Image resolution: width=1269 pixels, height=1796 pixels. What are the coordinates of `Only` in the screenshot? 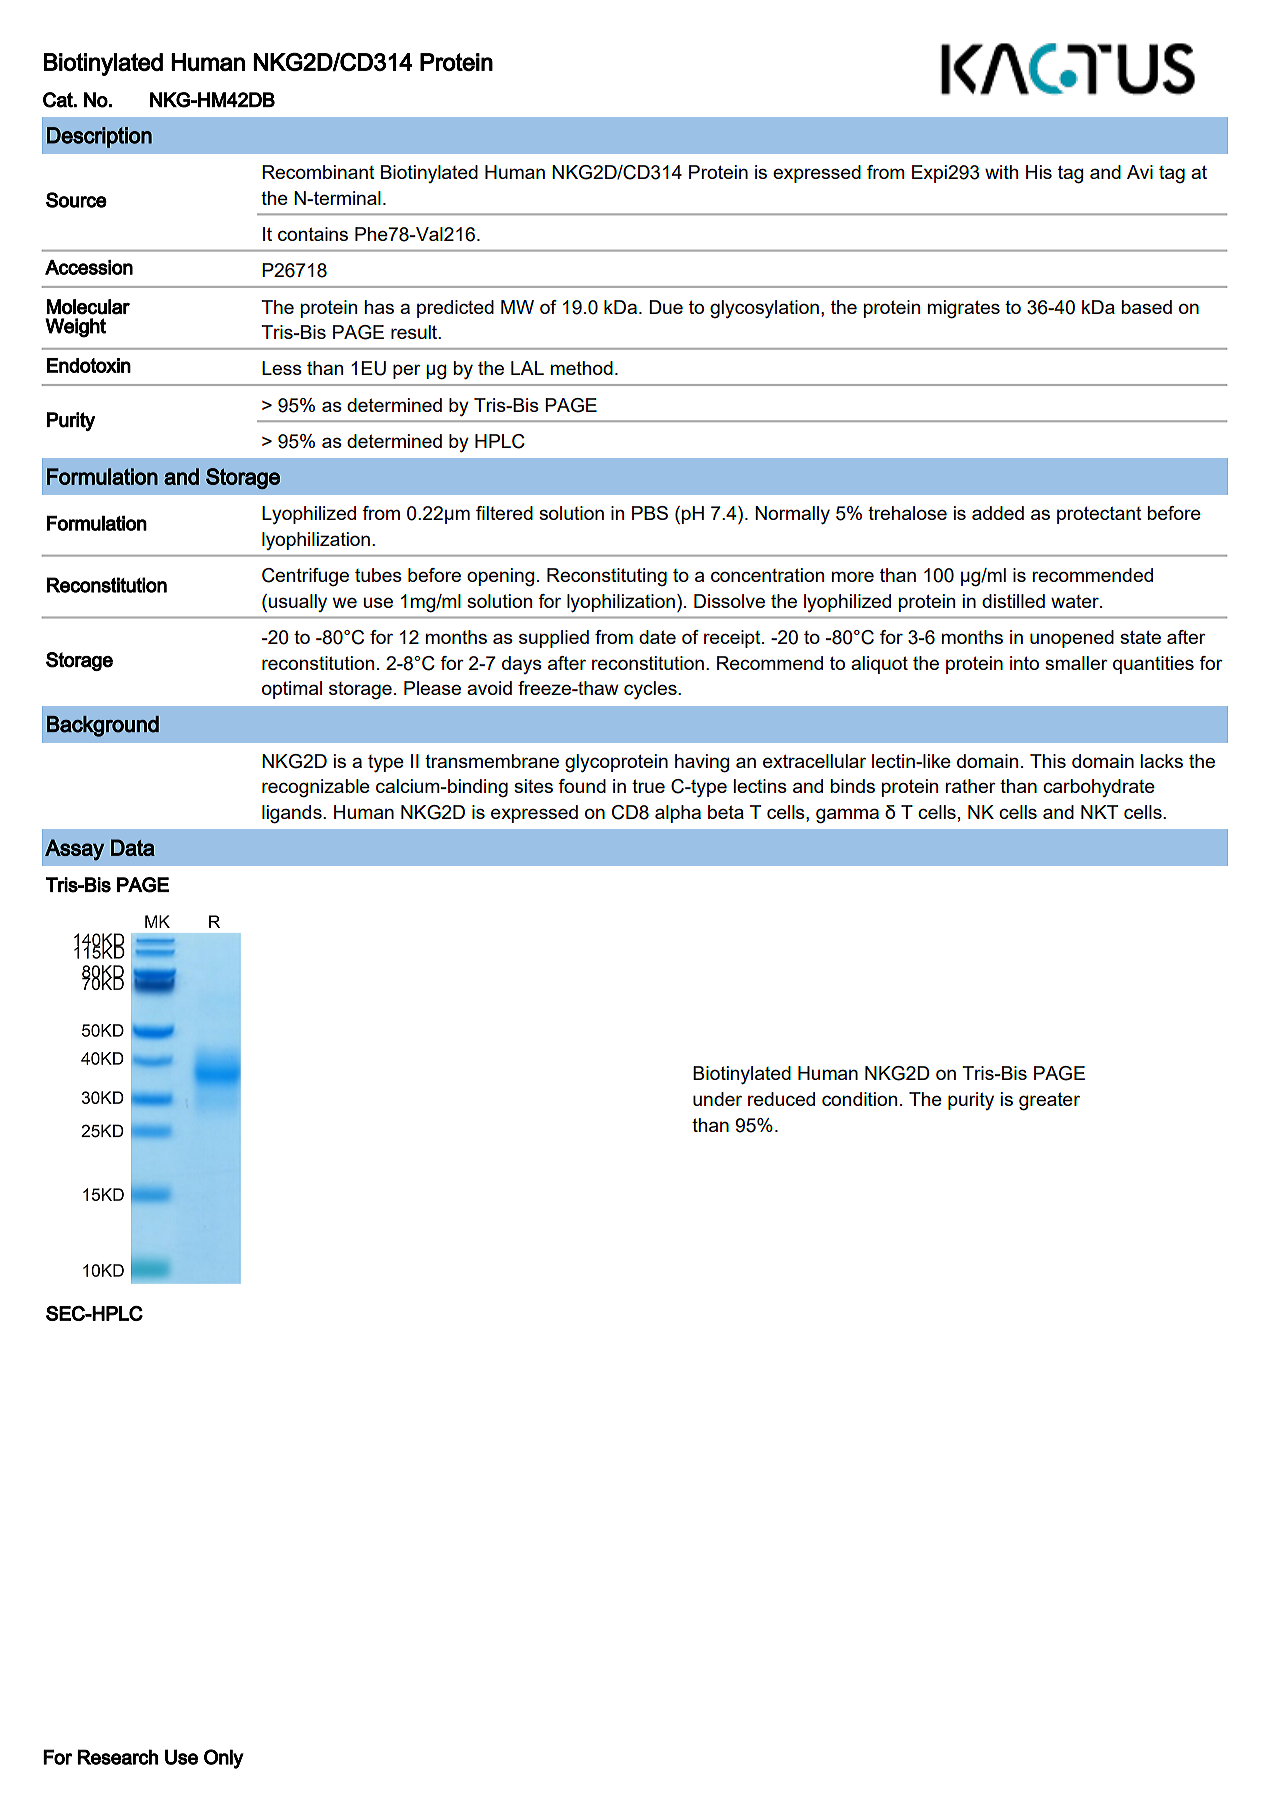 It's located at (224, 1759).
